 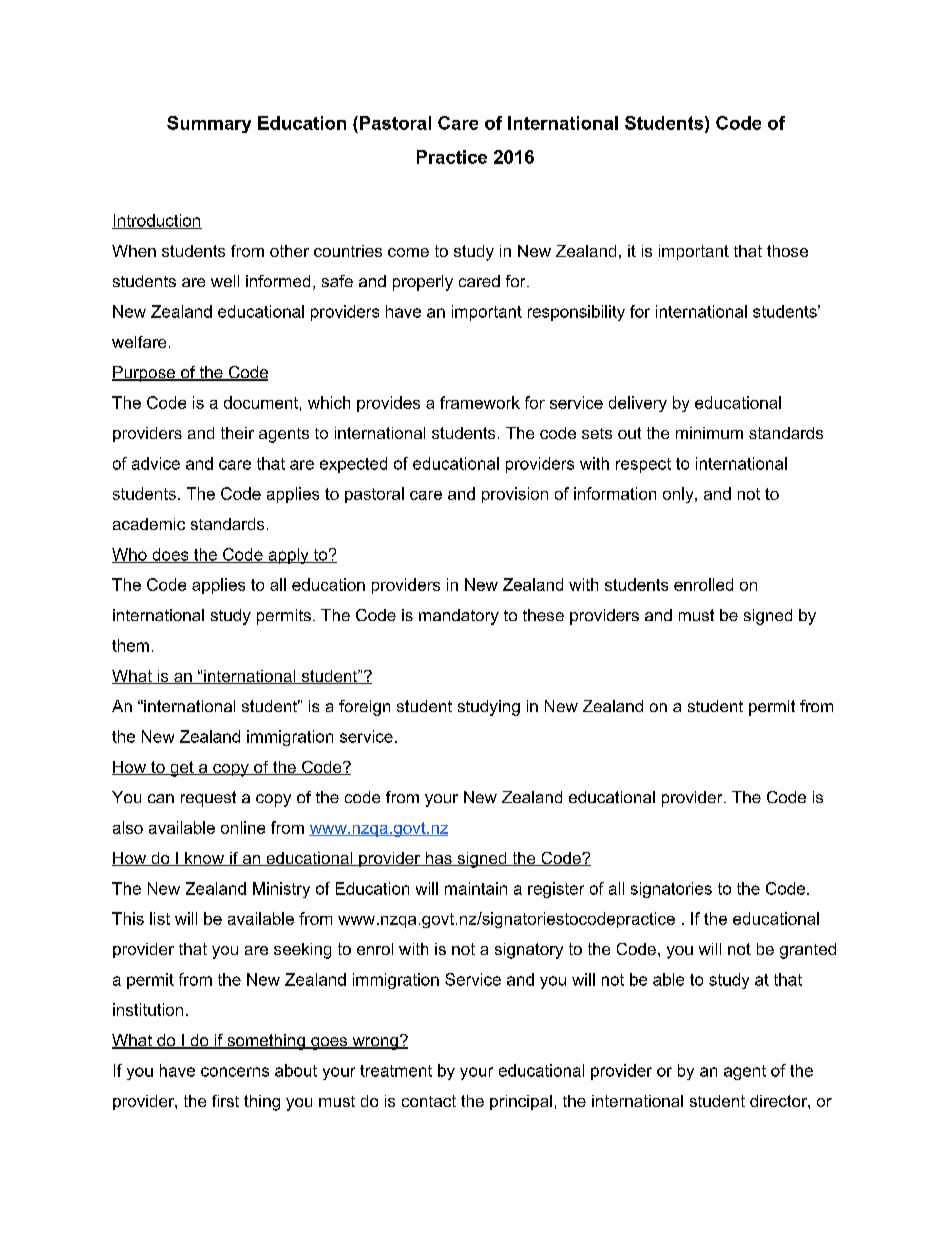 What do you see at coordinates (679, 495) in the screenshot?
I see `only` at bounding box center [679, 495].
